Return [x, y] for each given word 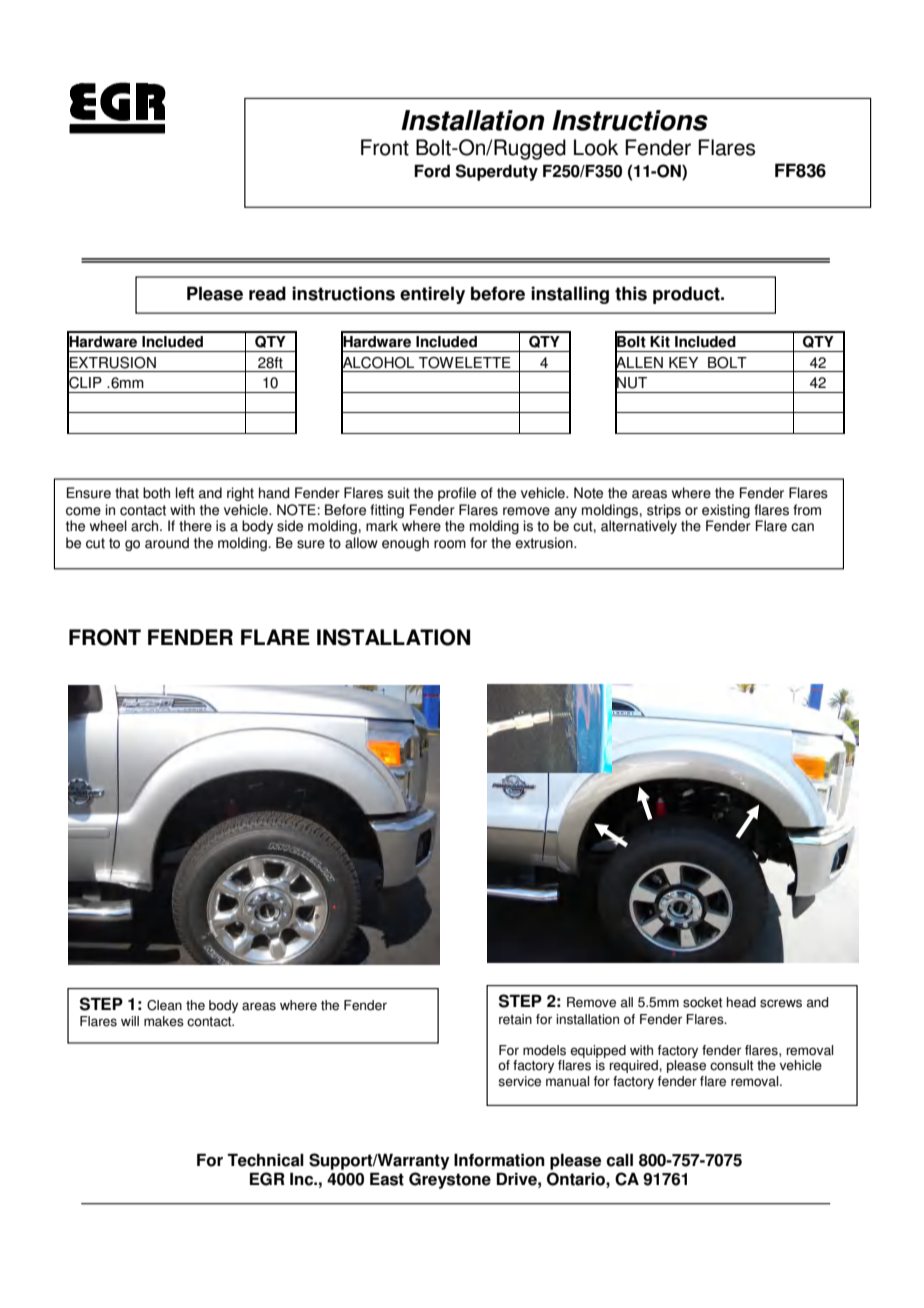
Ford [432, 171]
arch [146, 526]
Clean [164, 1005]
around [167, 543]
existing [726, 512]
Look [596, 147]
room [450, 544]
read [267, 293]
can [802, 527]
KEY [683, 362]
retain [515, 1019]
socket [702, 1002]
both [156, 493]
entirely [432, 295]
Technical [265, 1160]
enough [405, 544]
